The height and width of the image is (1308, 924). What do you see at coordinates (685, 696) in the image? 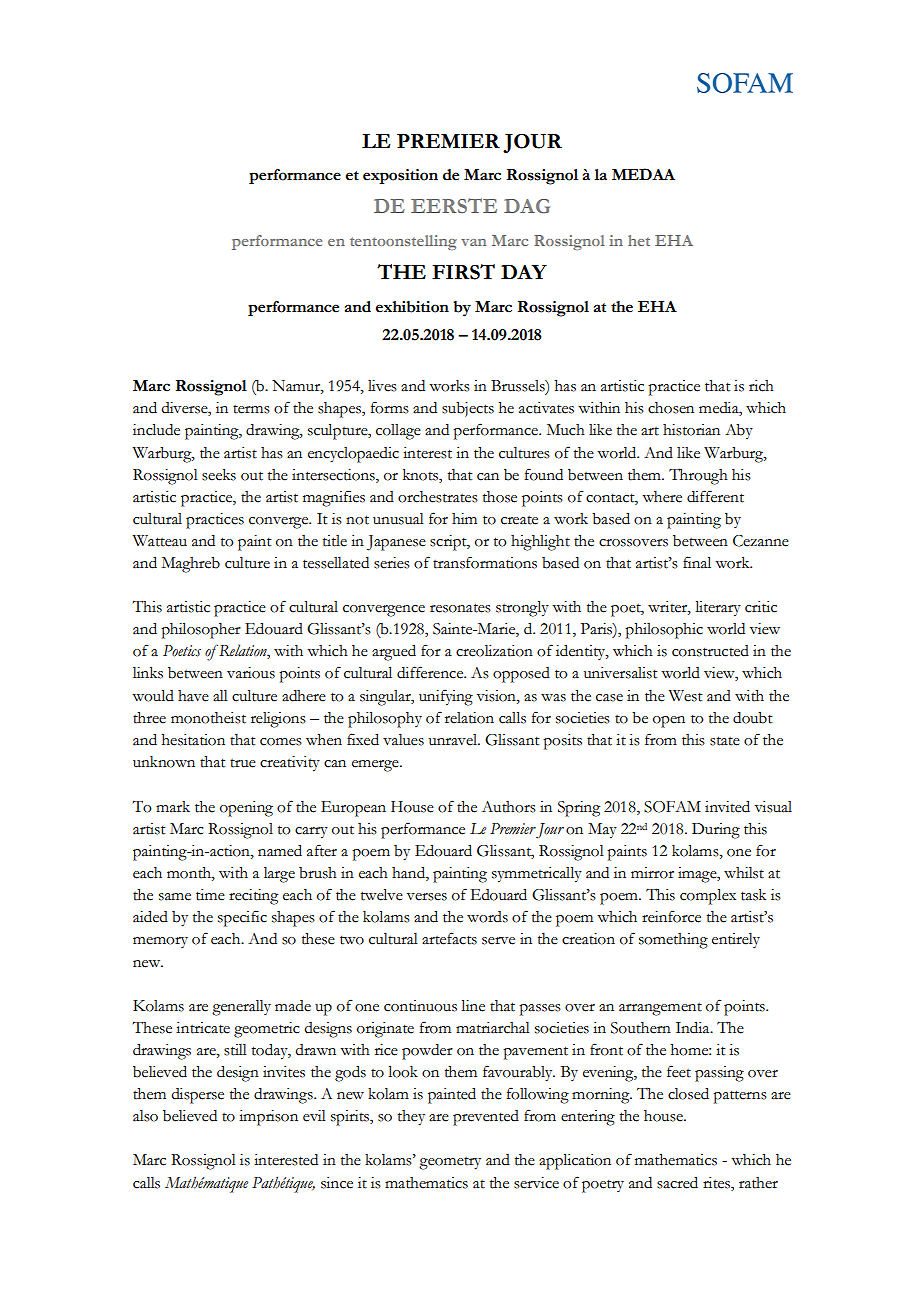
I see `West` at bounding box center [685, 696].
